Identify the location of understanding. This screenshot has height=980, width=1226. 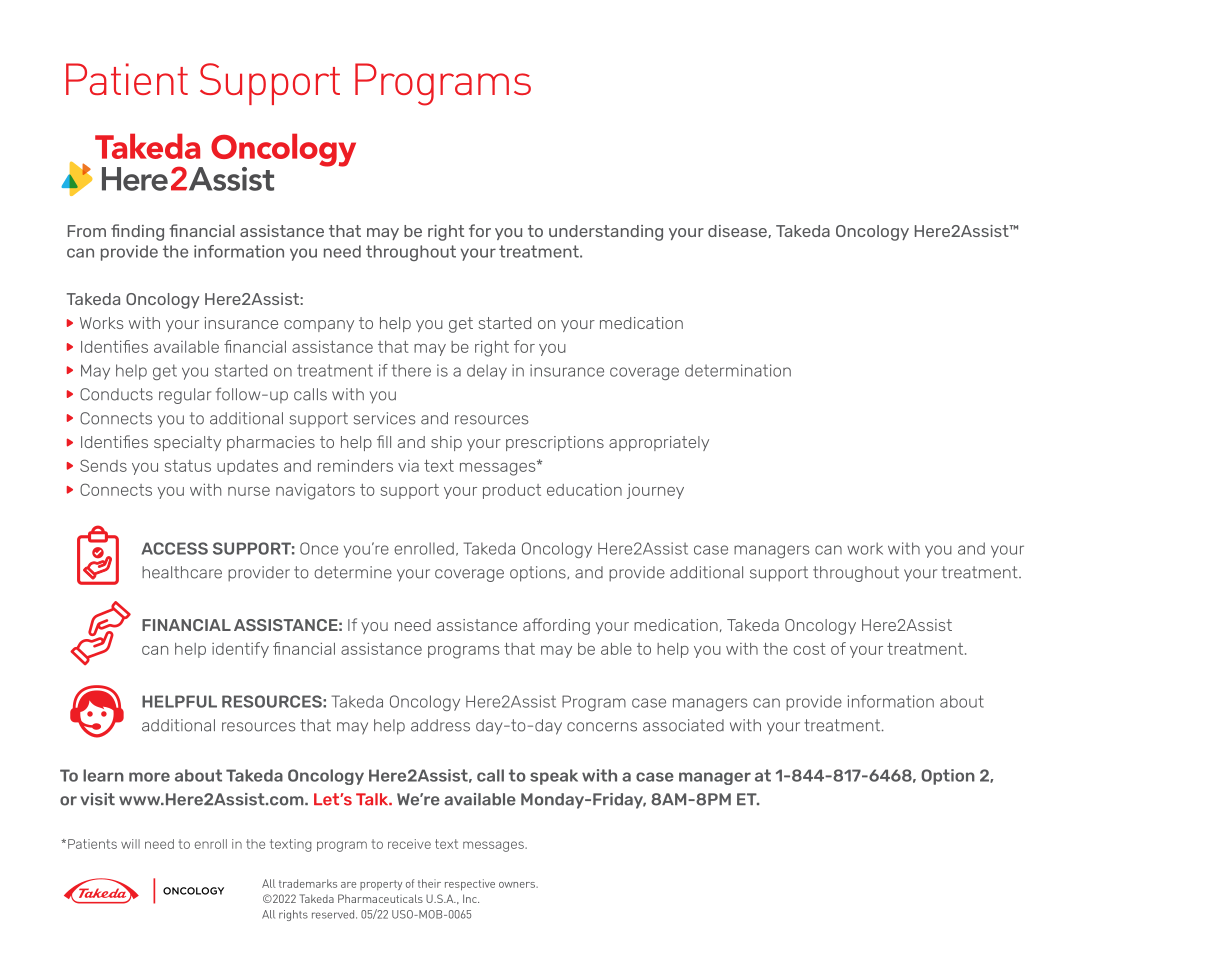
(606, 233).
